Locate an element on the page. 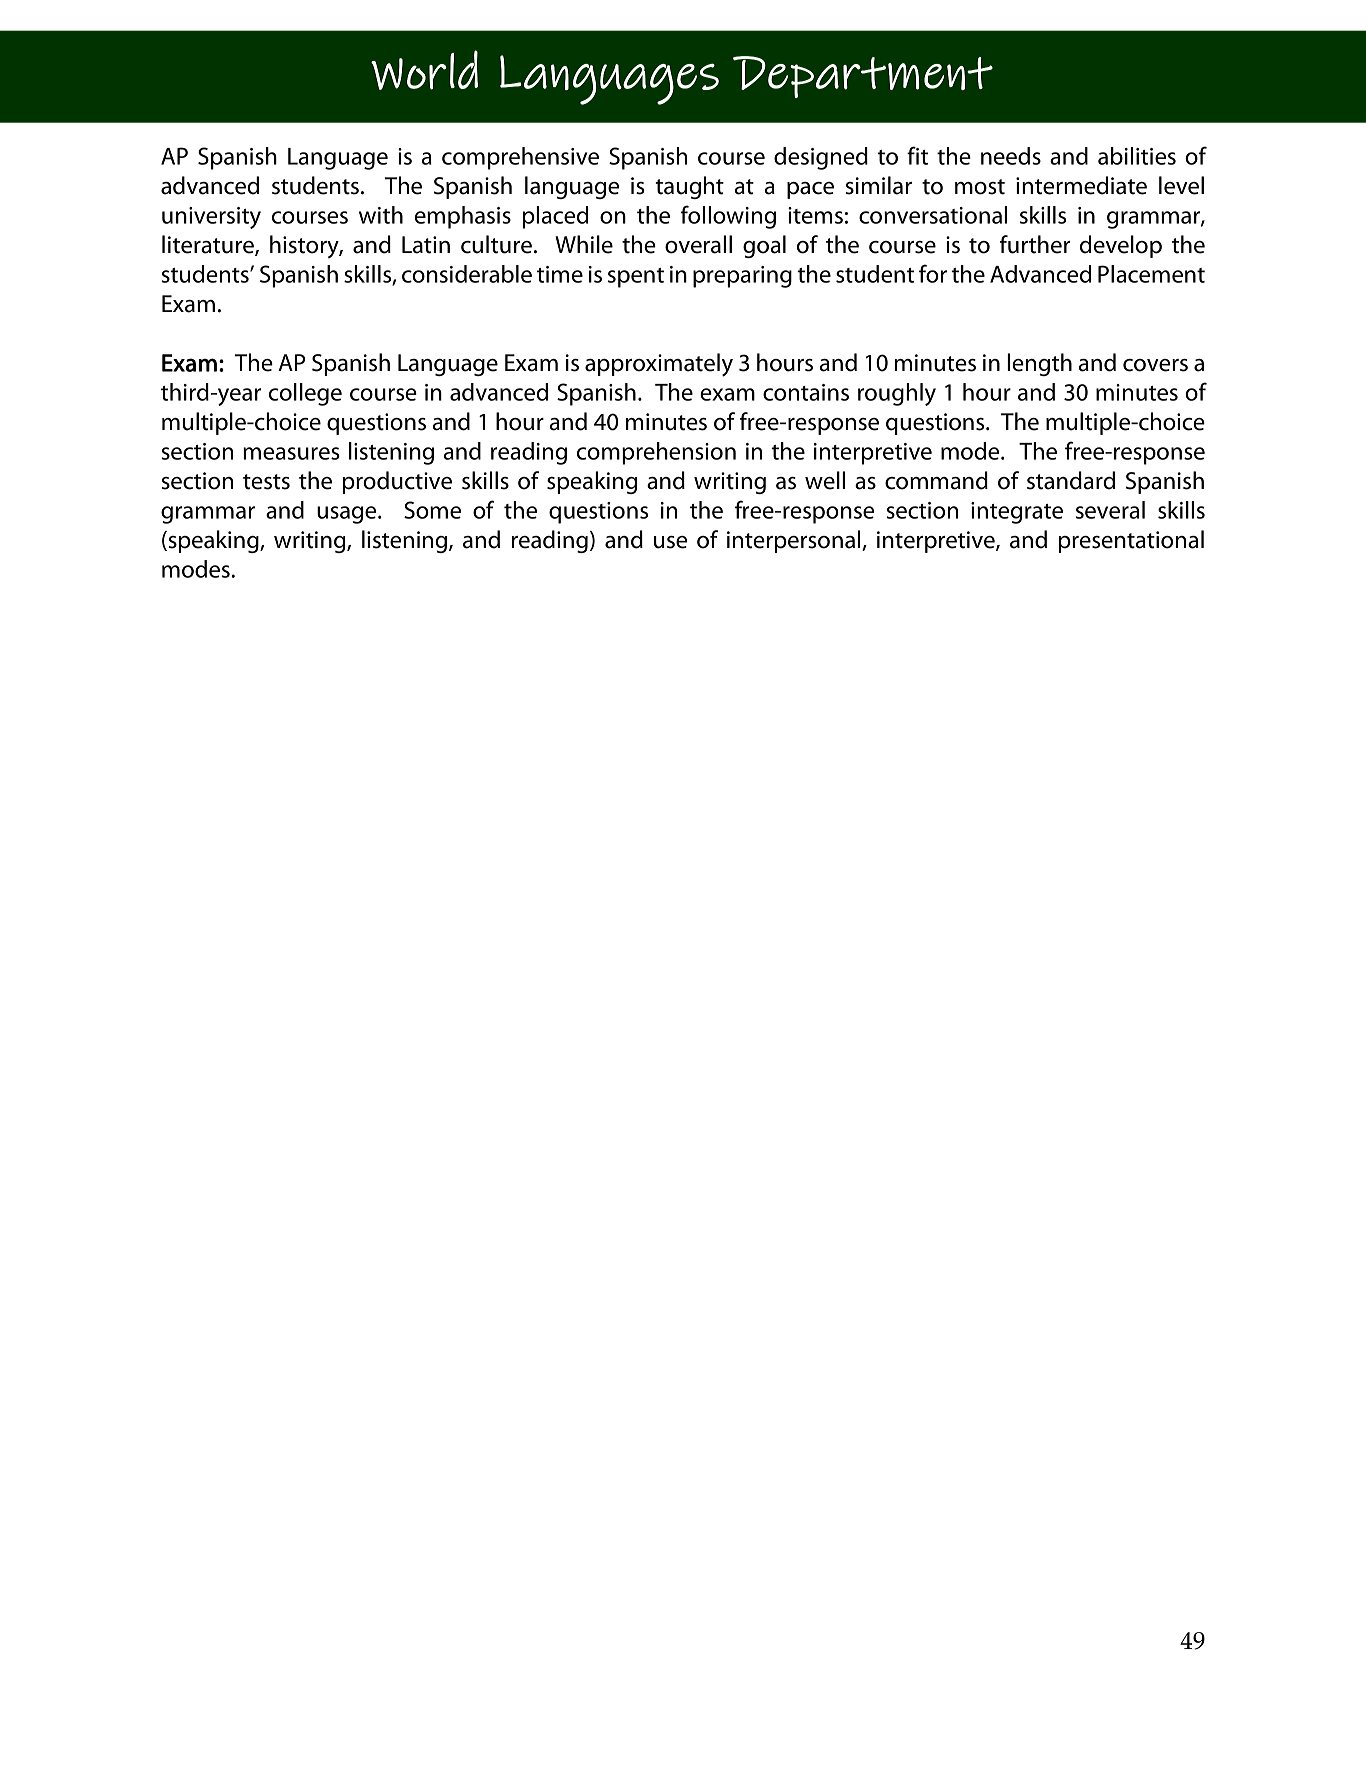  needs is located at coordinates (1011, 156).
